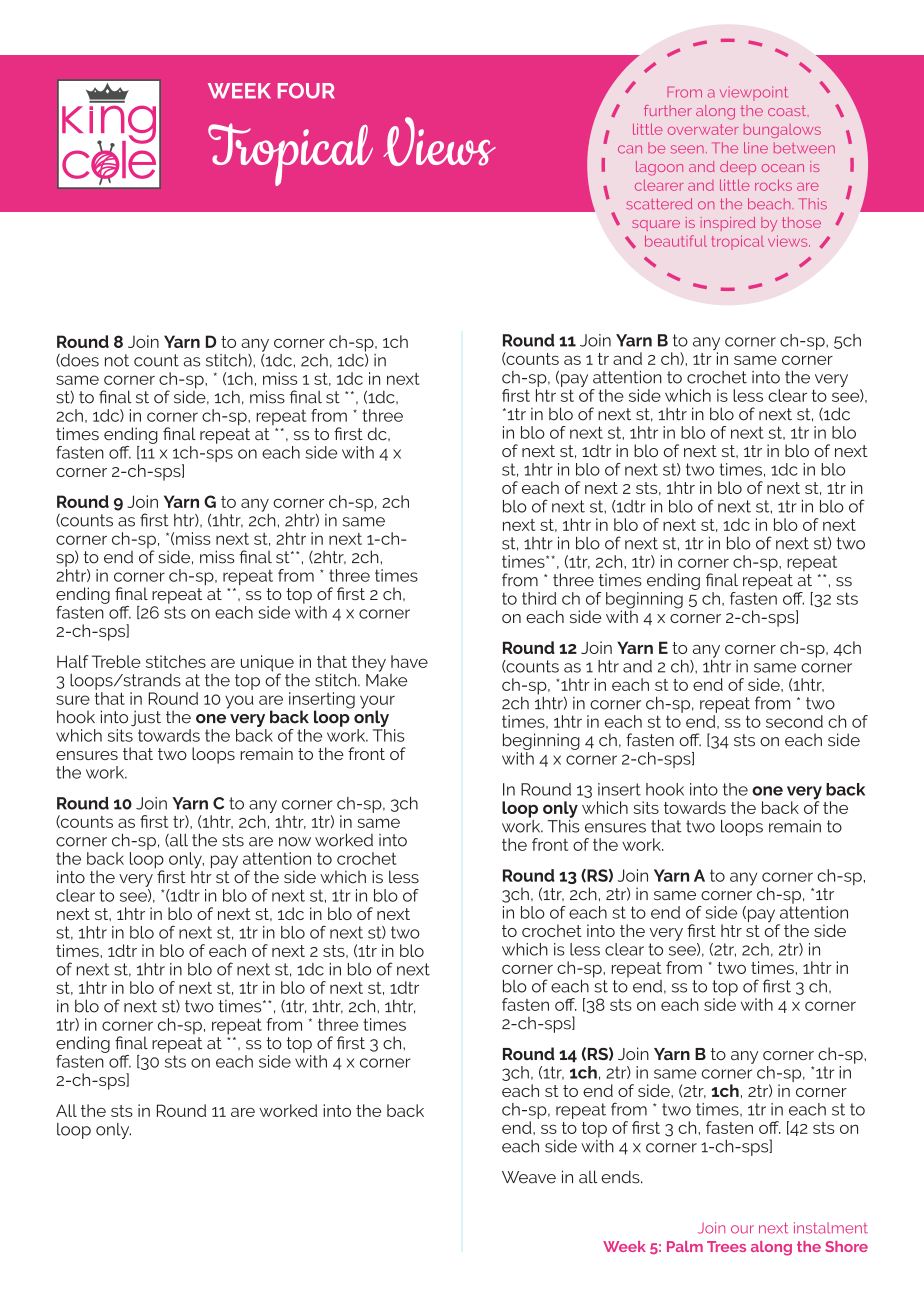 Image resolution: width=924 pixels, height=1308 pixels. Describe the element at coordinates (794, 721) in the screenshot. I see `second` at that location.
